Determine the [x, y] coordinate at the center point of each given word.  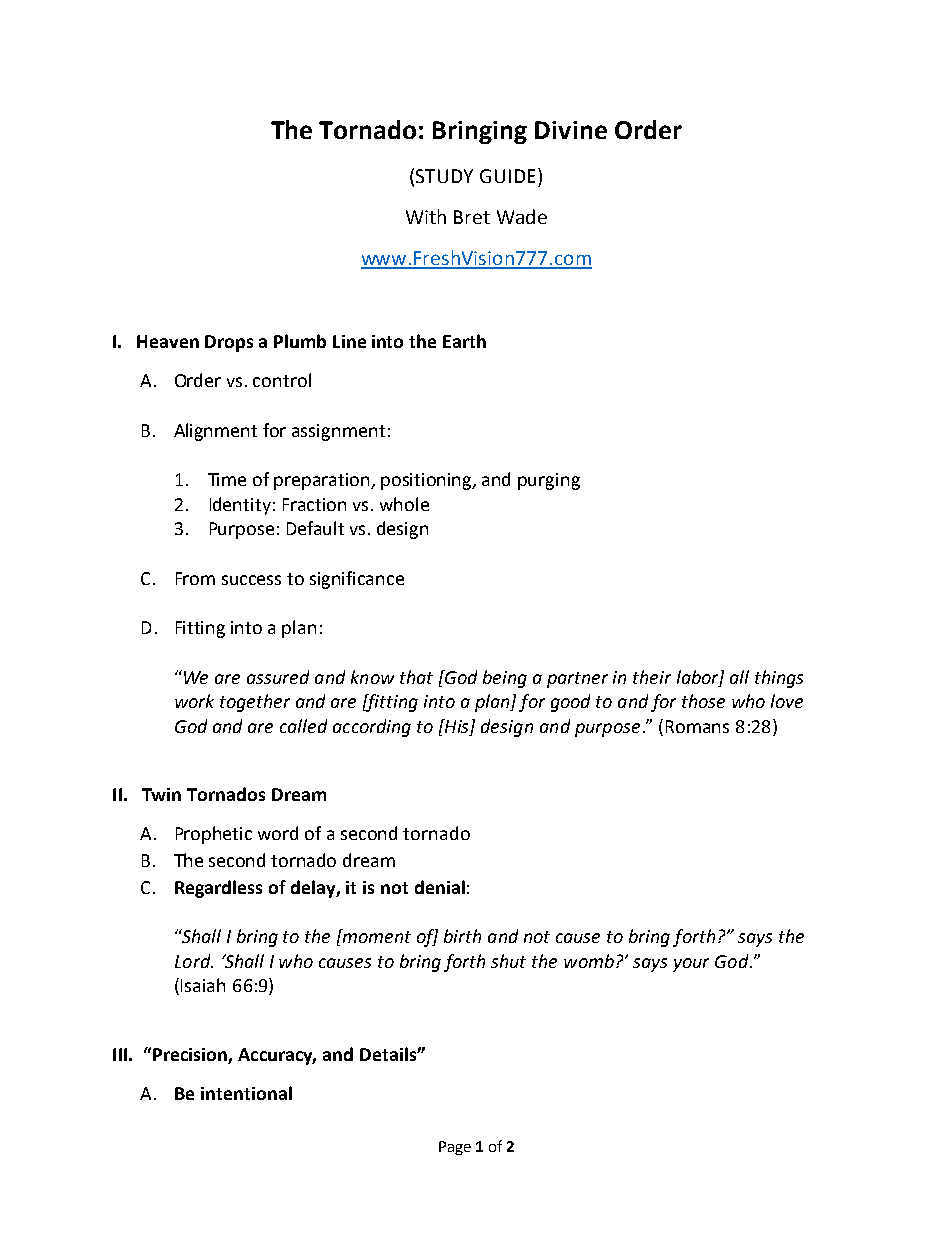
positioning [427, 481]
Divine [571, 130]
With [426, 216]
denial [440, 887]
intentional [246, 1093]
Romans [697, 726]
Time [227, 479]
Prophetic [214, 835]
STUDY [444, 176]
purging [549, 481]
